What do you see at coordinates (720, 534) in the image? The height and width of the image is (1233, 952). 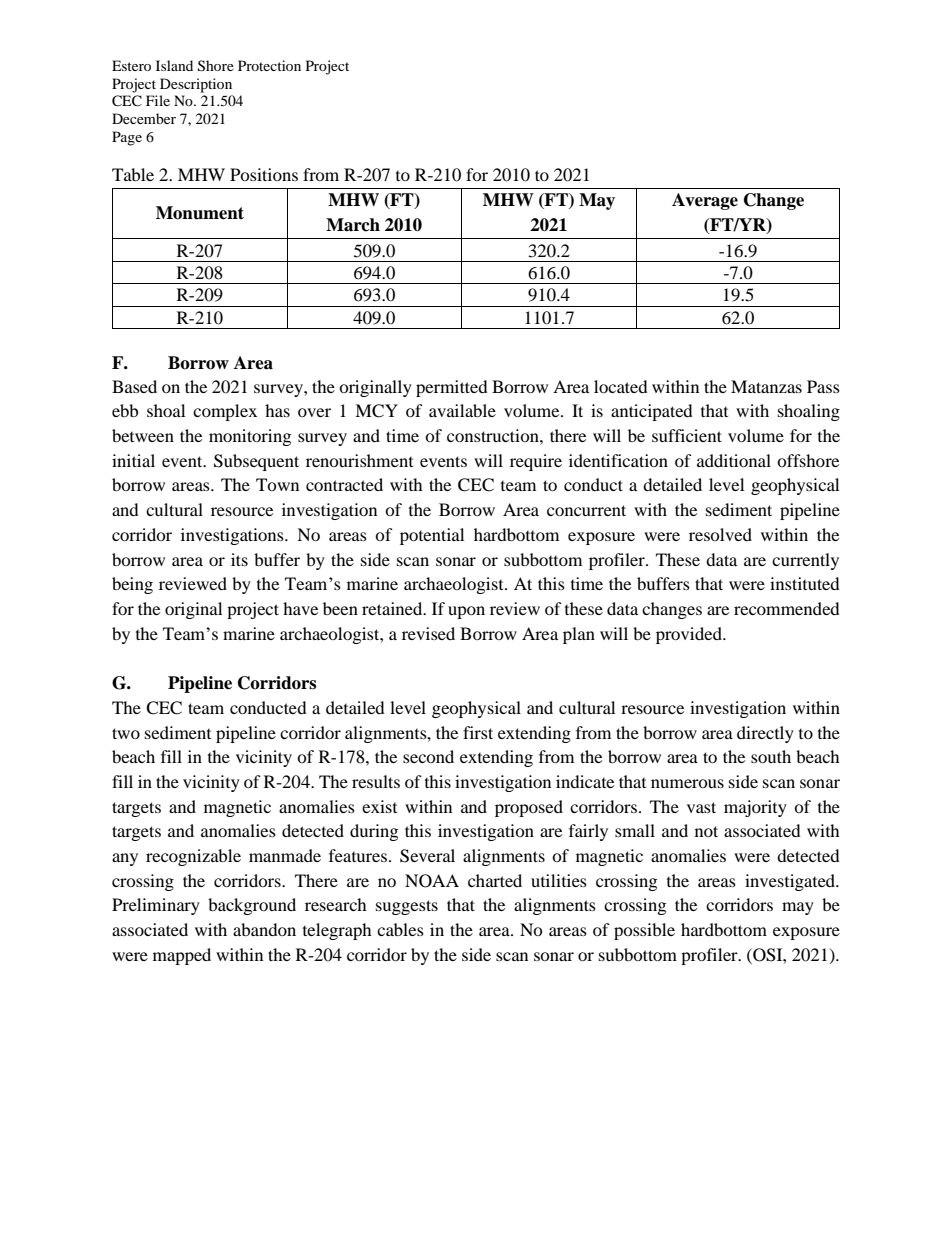 I see `resolved` at bounding box center [720, 534].
